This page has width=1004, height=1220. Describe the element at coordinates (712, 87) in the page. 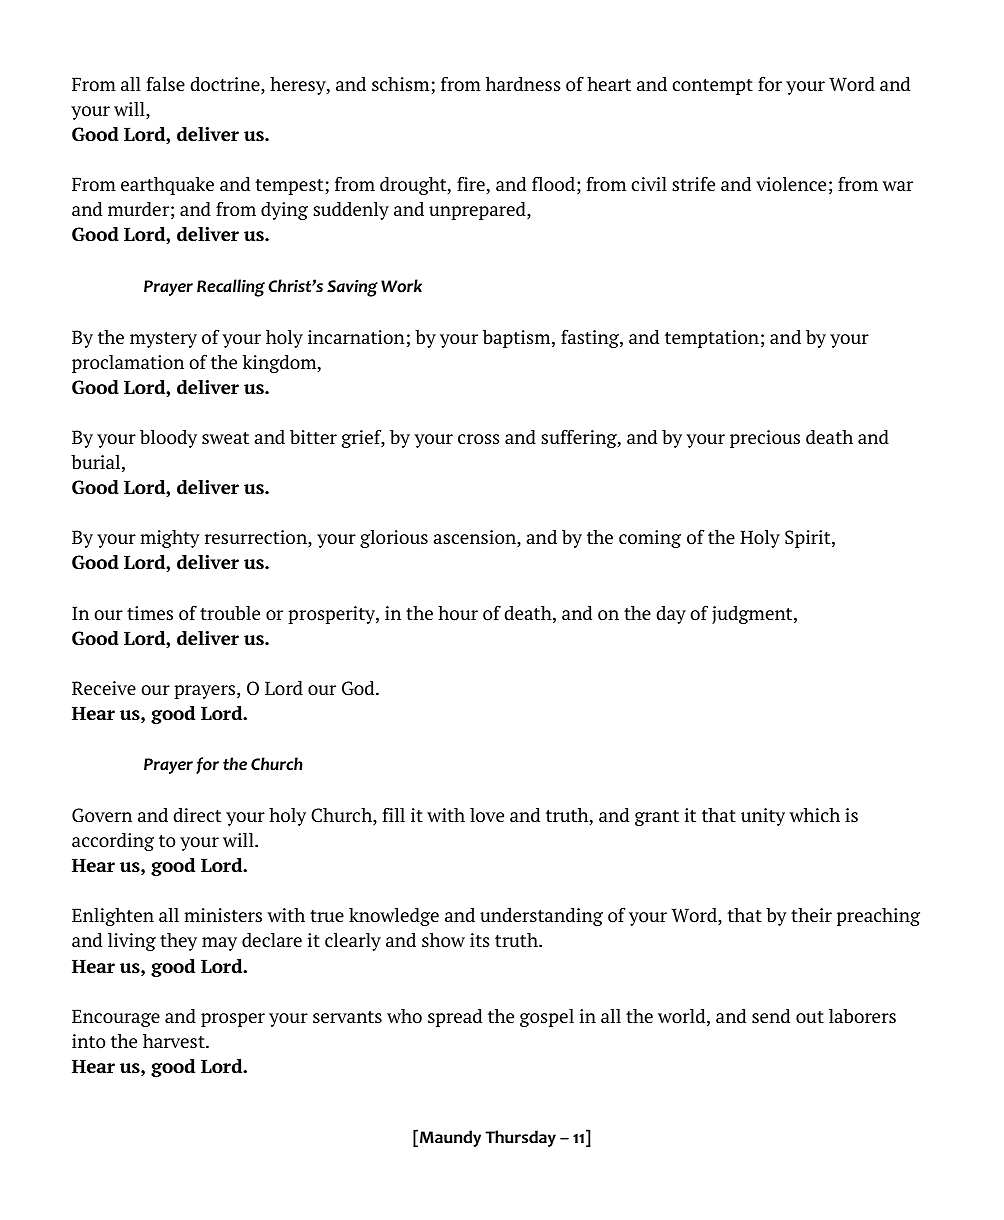

I see `contempt` at that location.
